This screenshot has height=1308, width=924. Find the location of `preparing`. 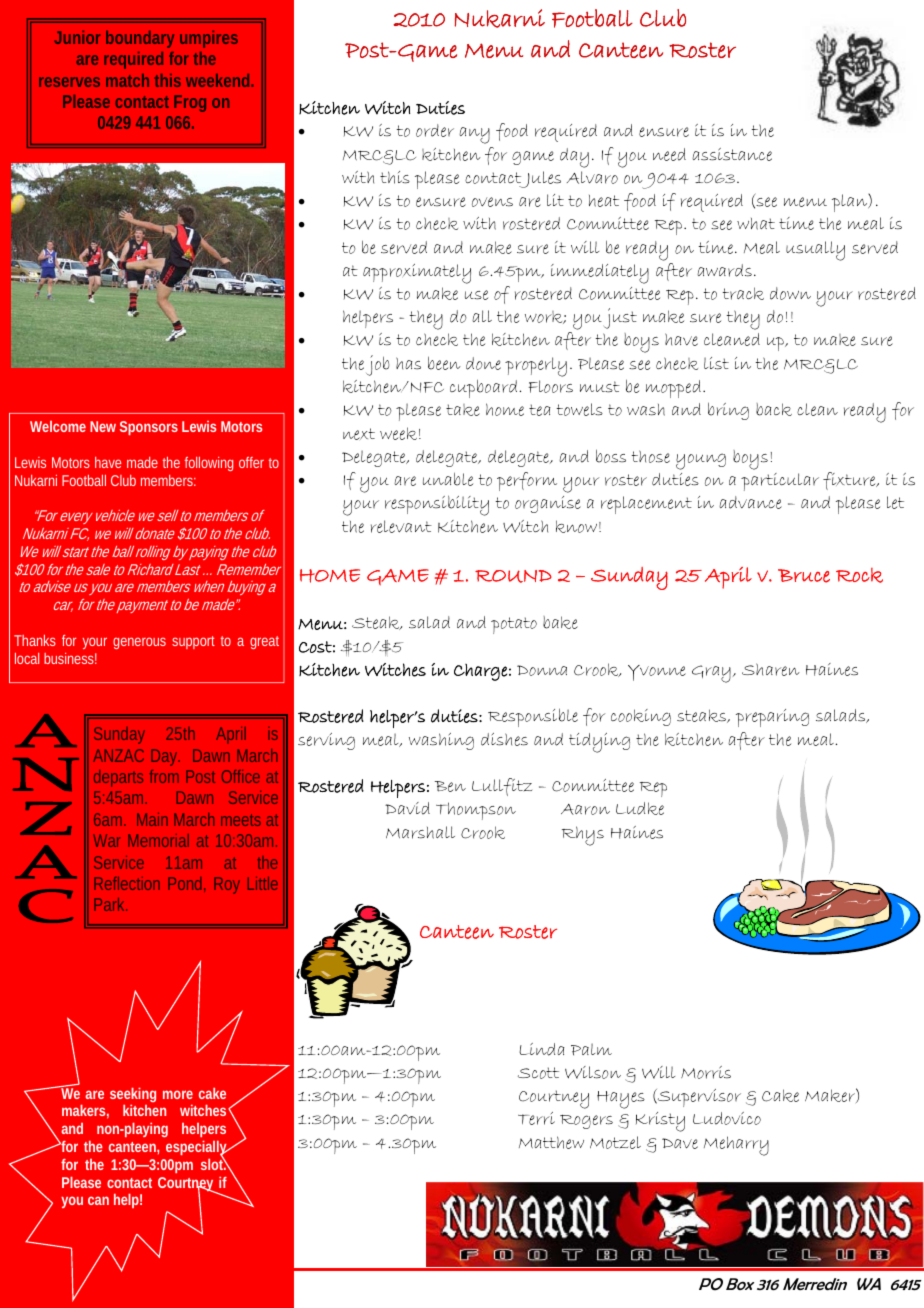

preparing is located at coordinates (772, 718).
